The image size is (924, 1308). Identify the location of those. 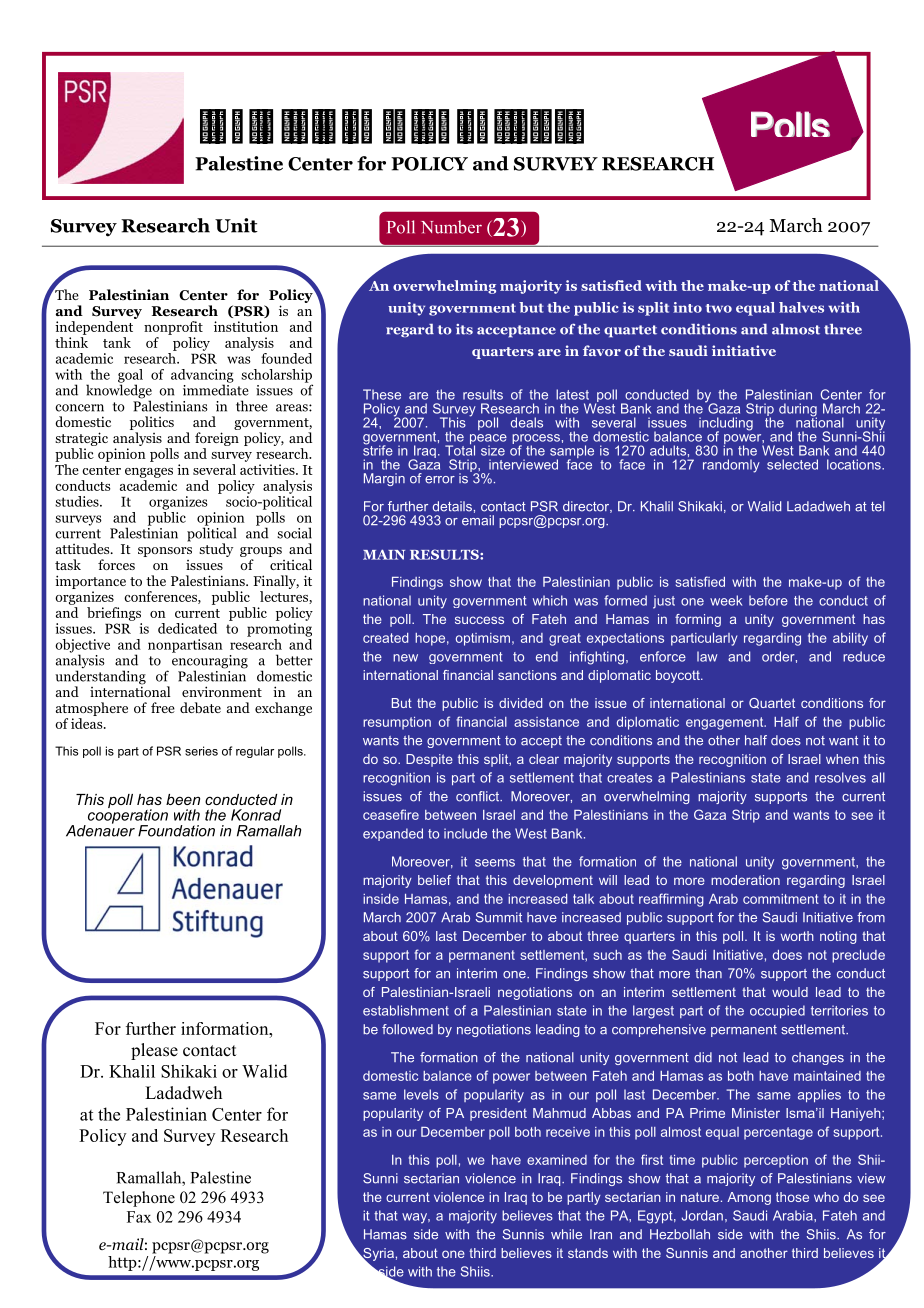
(792, 1197).
